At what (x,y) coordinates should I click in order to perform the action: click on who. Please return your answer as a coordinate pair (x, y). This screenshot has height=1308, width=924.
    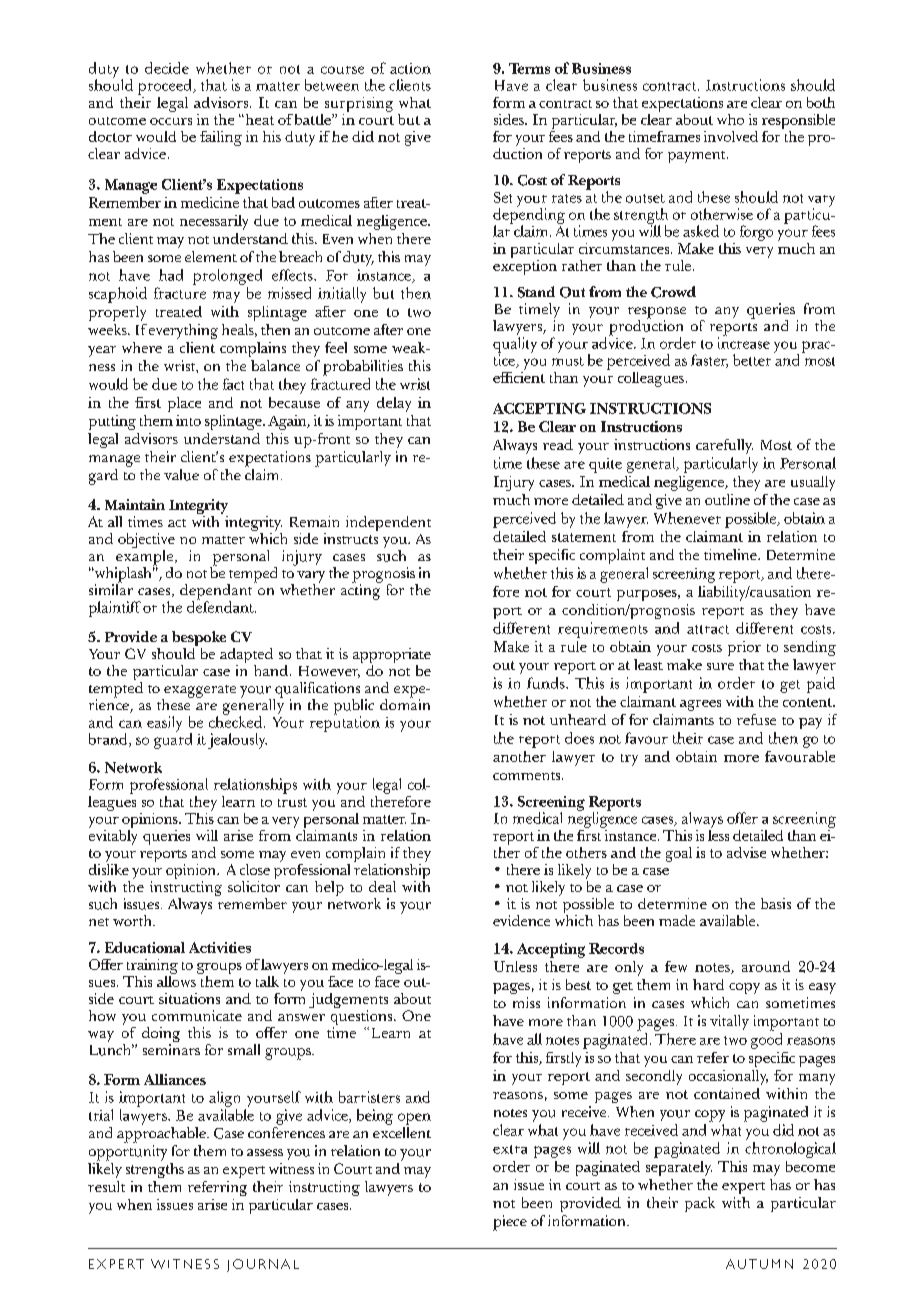
    Looking at the image, I should click on (730, 119).
